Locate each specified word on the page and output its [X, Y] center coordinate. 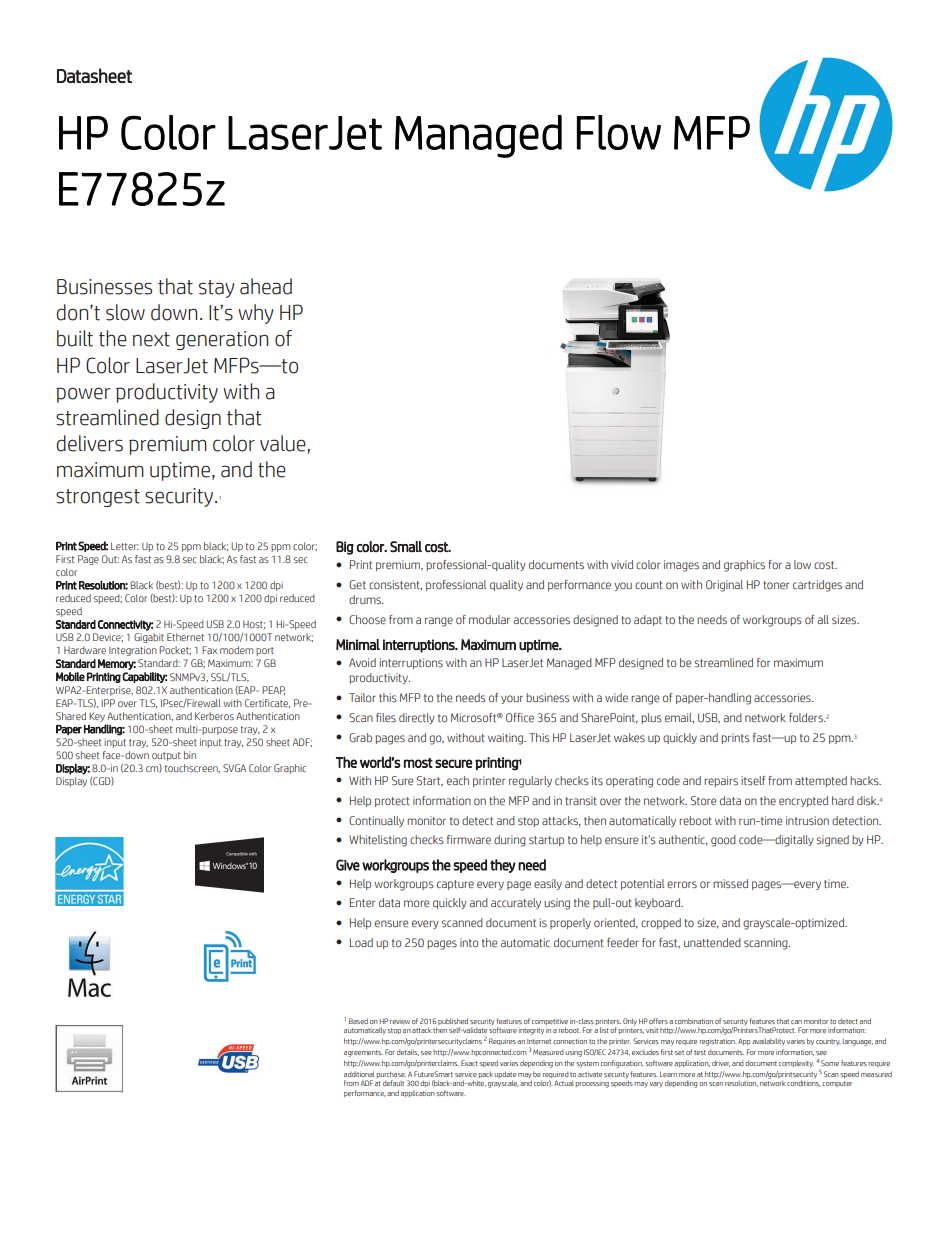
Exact [469, 1063]
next [151, 339]
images [681, 566]
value [284, 443]
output [166, 756]
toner [776, 585]
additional [359, 1074]
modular [489, 619]
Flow [619, 132]
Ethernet [185, 637]
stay [216, 289]
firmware [469, 839]
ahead [266, 286]
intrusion [807, 820]
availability [768, 1042]
